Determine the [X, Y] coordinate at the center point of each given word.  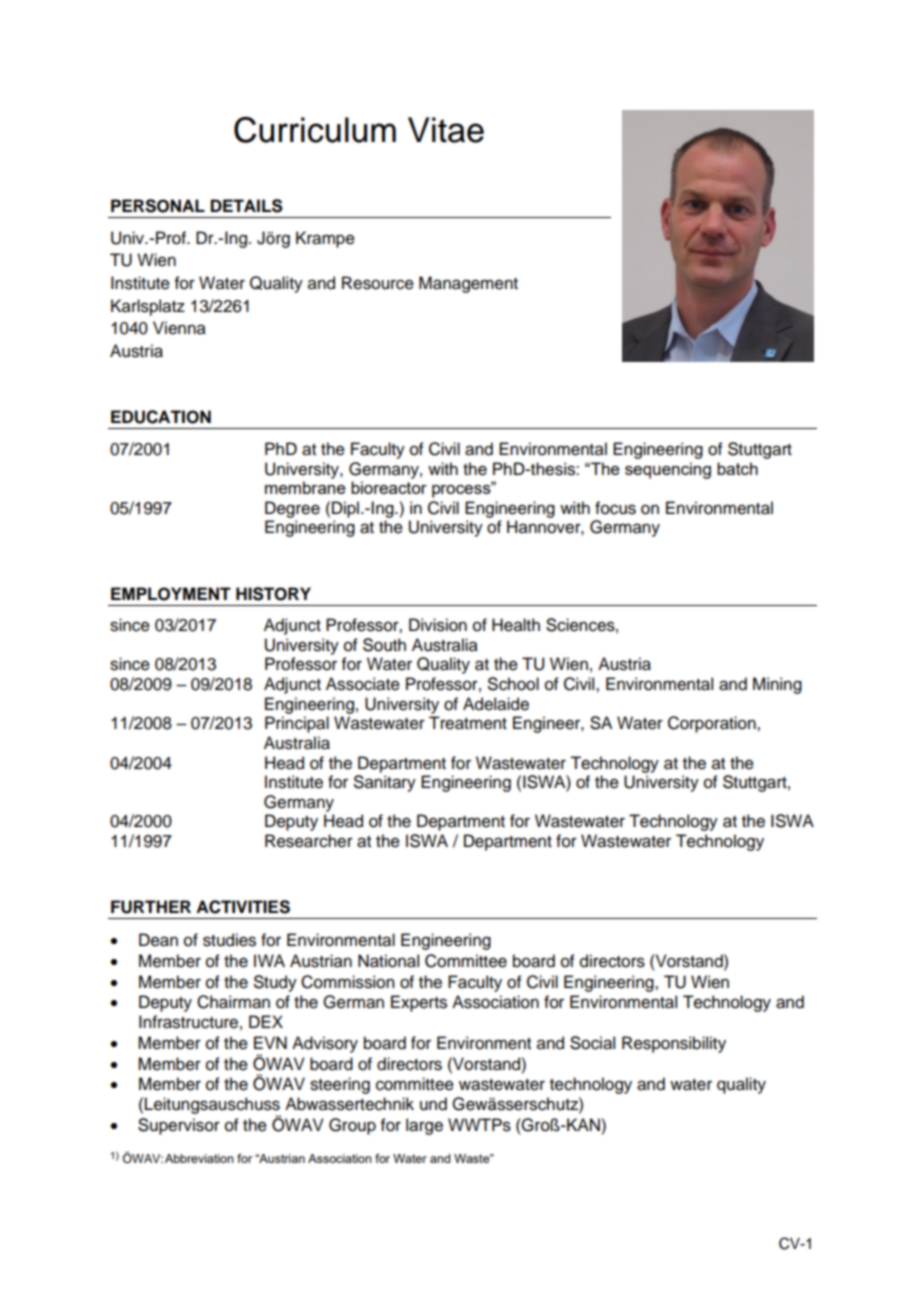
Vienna [179, 328]
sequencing [668, 470]
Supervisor [179, 1126]
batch [737, 468]
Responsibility [674, 1044]
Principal [297, 724]
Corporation [713, 724]
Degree [292, 509]
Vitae [446, 130]
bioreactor [389, 487]
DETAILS [247, 206]
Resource [378, 283]
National [388, 961]
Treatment [468, 723]
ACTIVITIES [243, 907]
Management [468, 284]
